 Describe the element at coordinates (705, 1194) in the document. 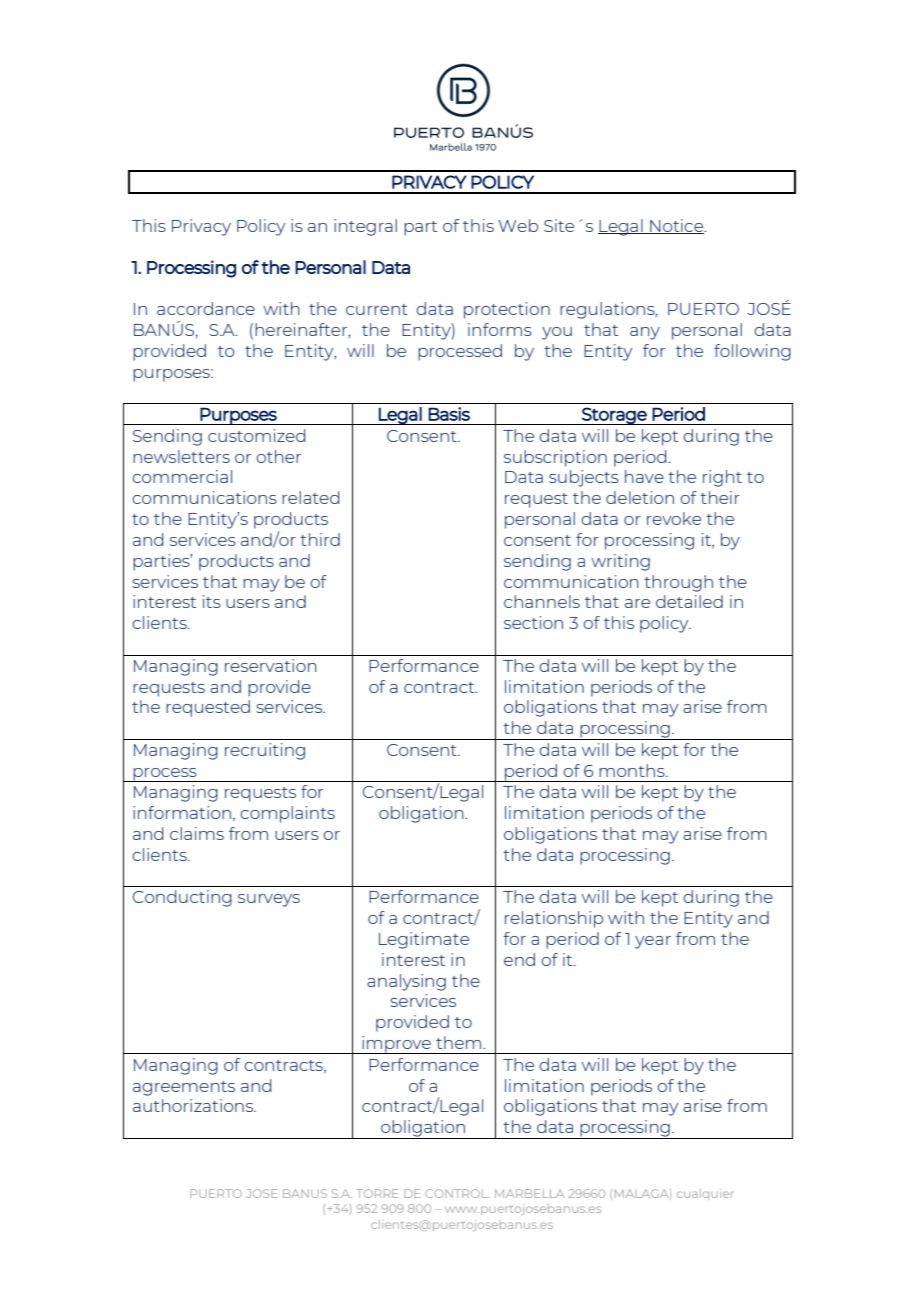

I see `cualquier` at that location.
